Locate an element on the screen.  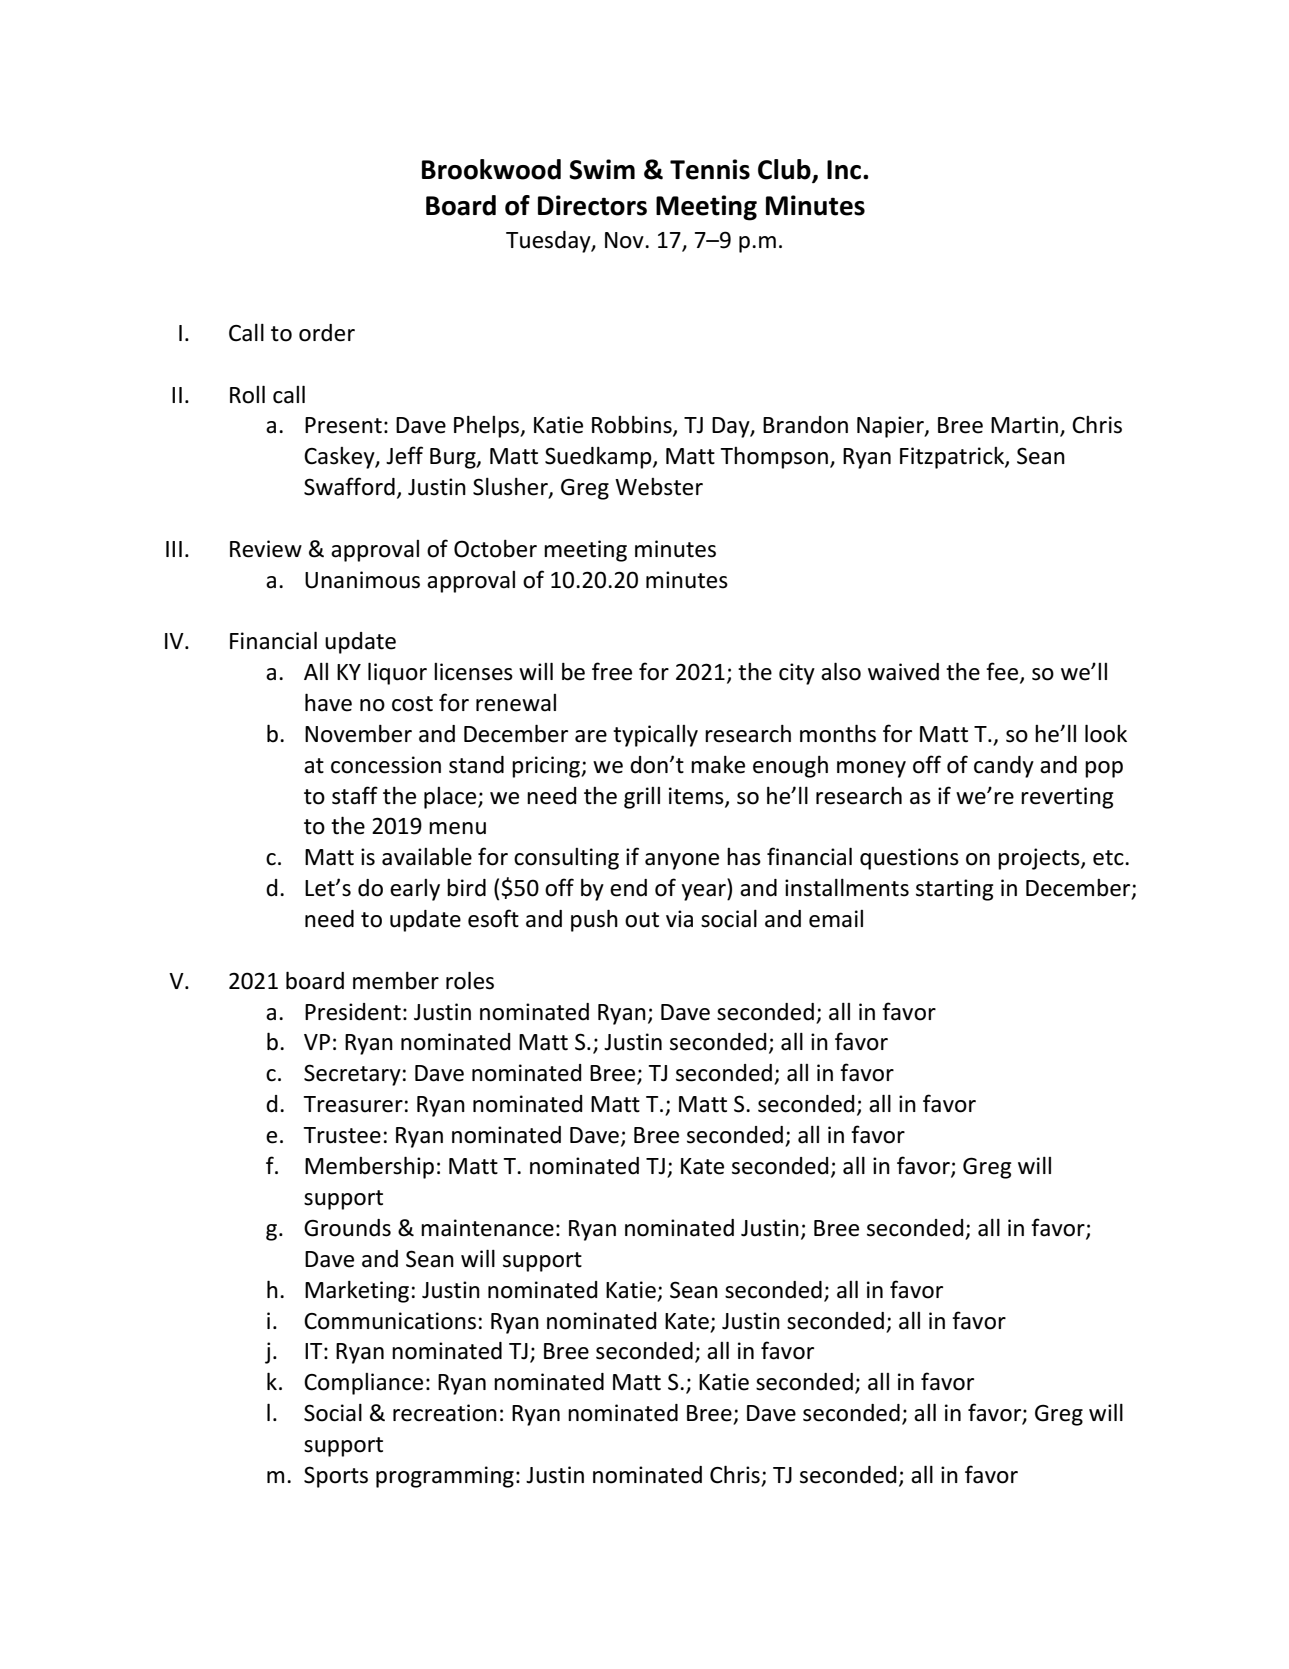
Present is located at coordinates (343, 425).
